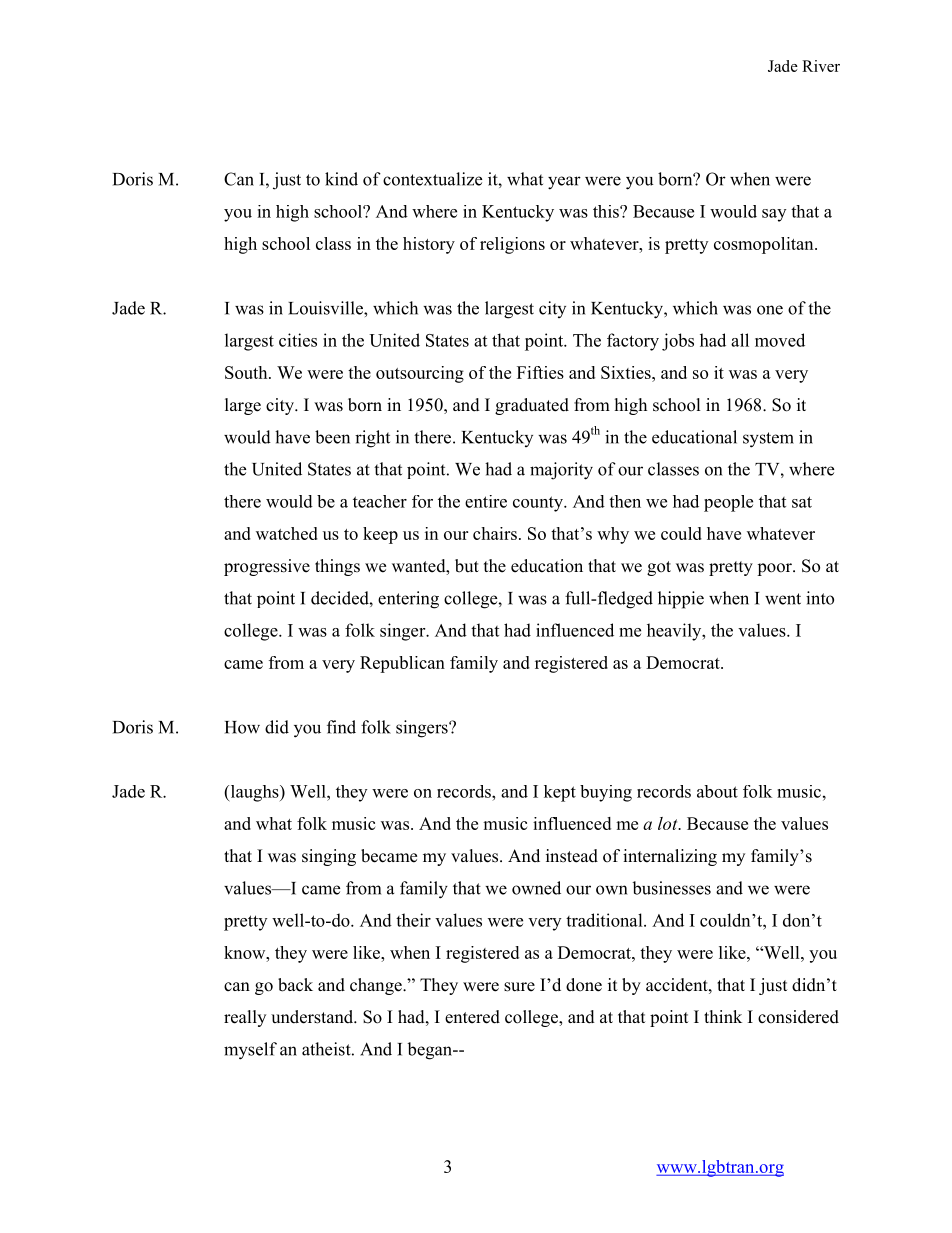  What do you see at coordinates (519, 987) in the screenshot?
I see `sure` at bounding box center [519, 987].
